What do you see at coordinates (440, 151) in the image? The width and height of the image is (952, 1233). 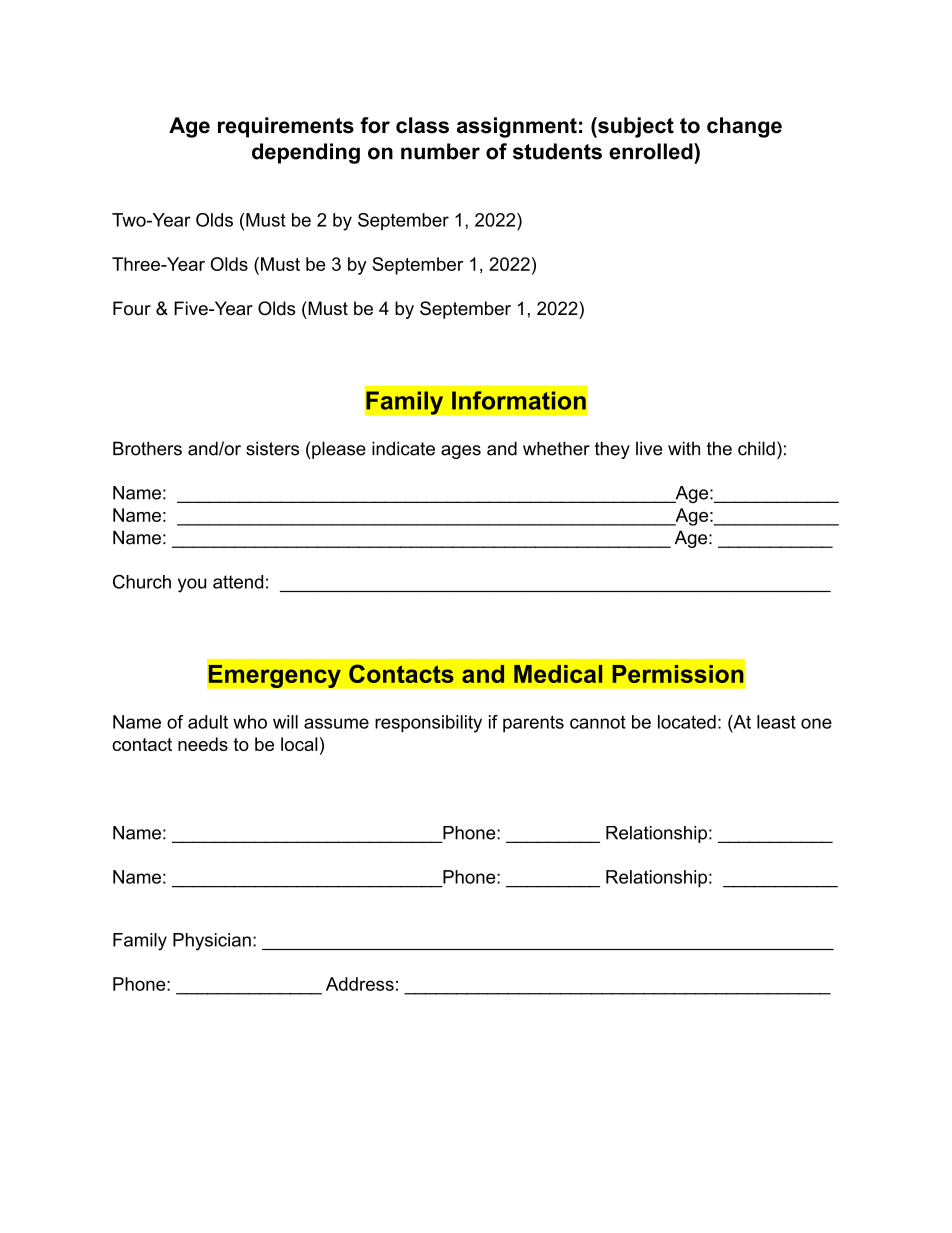 I see `number` at bounding box center [440, 151].
